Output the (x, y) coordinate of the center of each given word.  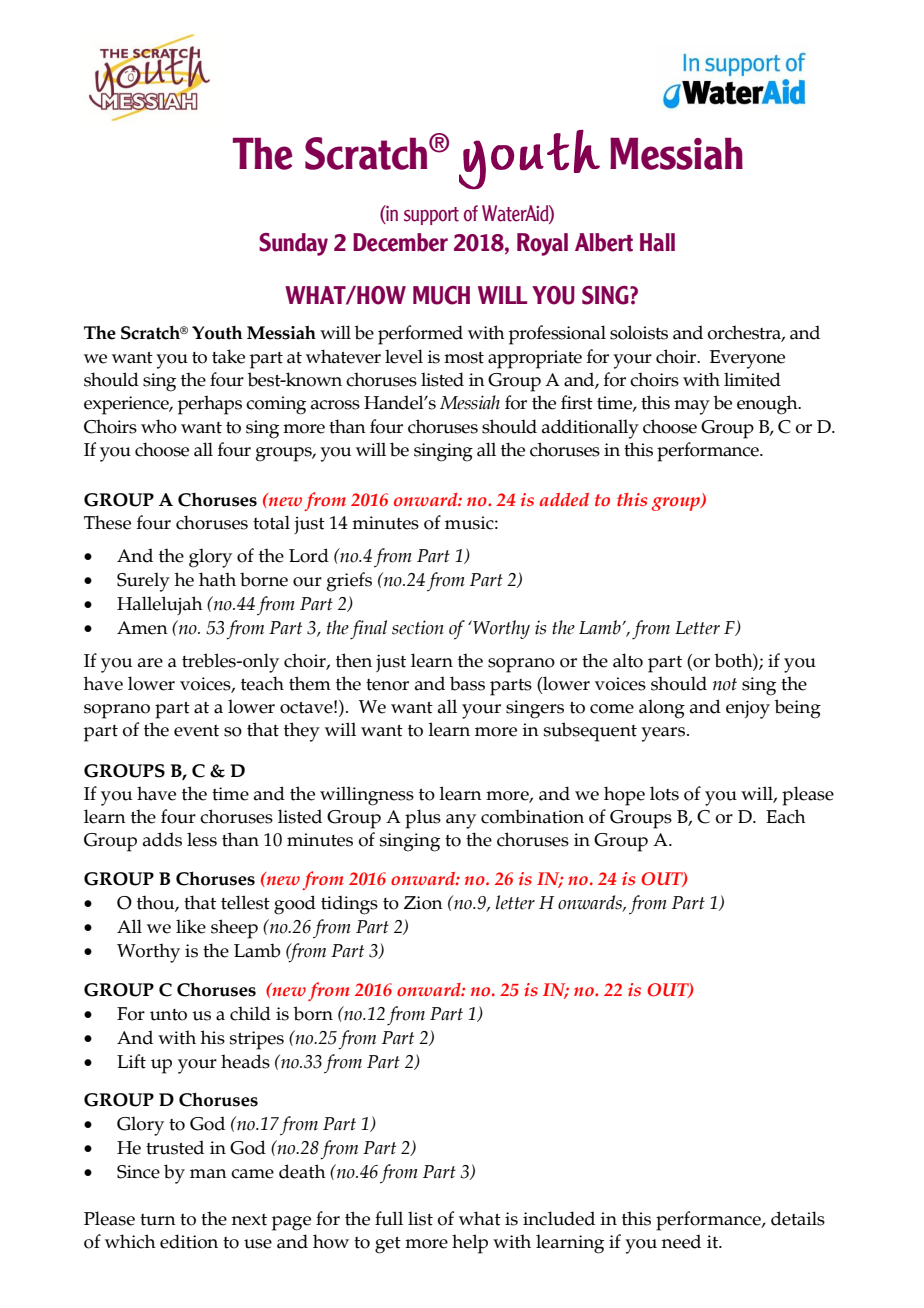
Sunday (293, 244)
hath (217, 579)
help (470, 1244)
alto (628, 660)
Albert (604, 242)
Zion (423, 903)
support (431, 216)
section (418, 627)
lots (664, 793)
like (191, 926)
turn (158, 1220)
